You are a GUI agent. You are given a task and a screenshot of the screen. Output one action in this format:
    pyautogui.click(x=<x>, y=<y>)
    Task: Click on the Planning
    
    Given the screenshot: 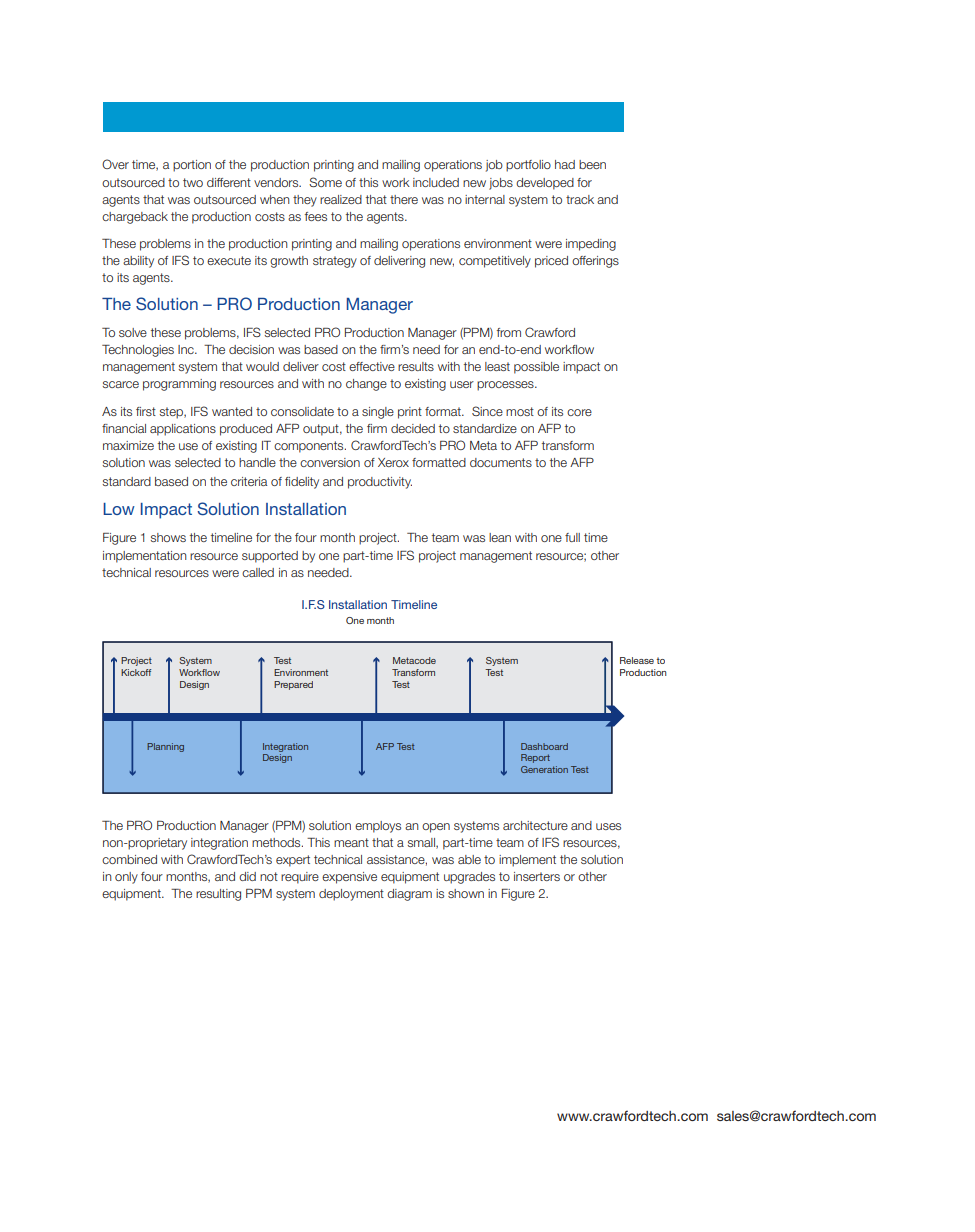 What is the action you would take?
    pyautogui.click(x=165, y=747)
